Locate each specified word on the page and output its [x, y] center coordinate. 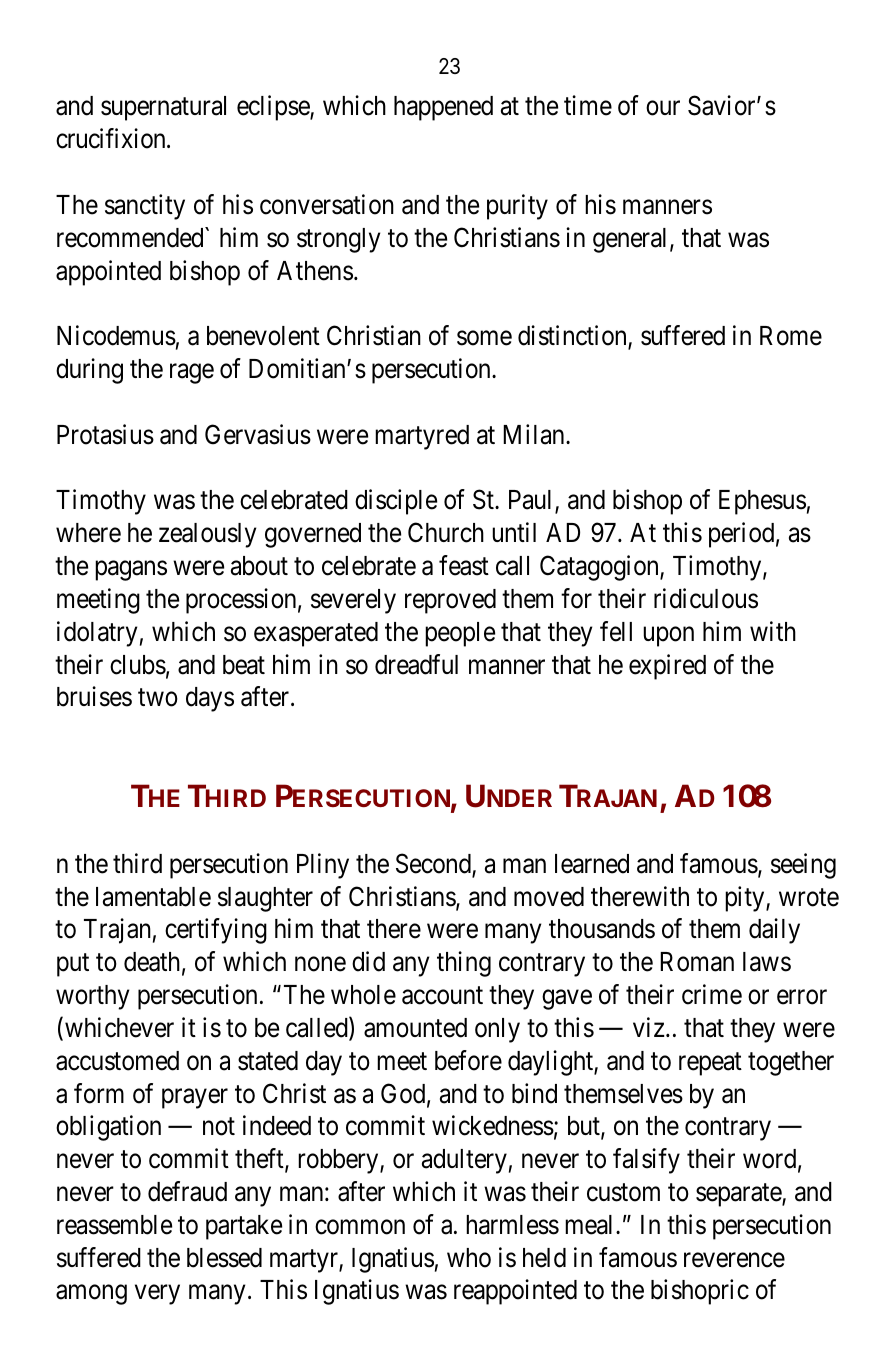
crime [712, 994]
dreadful [416, 664]
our [663, 108]
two [158, 698]
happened [443, 108]
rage [192, 374]
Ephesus [762, 502]
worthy [92, 997]
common [360, 1227]
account [442, 996]
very [157, 1295]
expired [667, 667]
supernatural [163, 108]
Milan [535, 434]
